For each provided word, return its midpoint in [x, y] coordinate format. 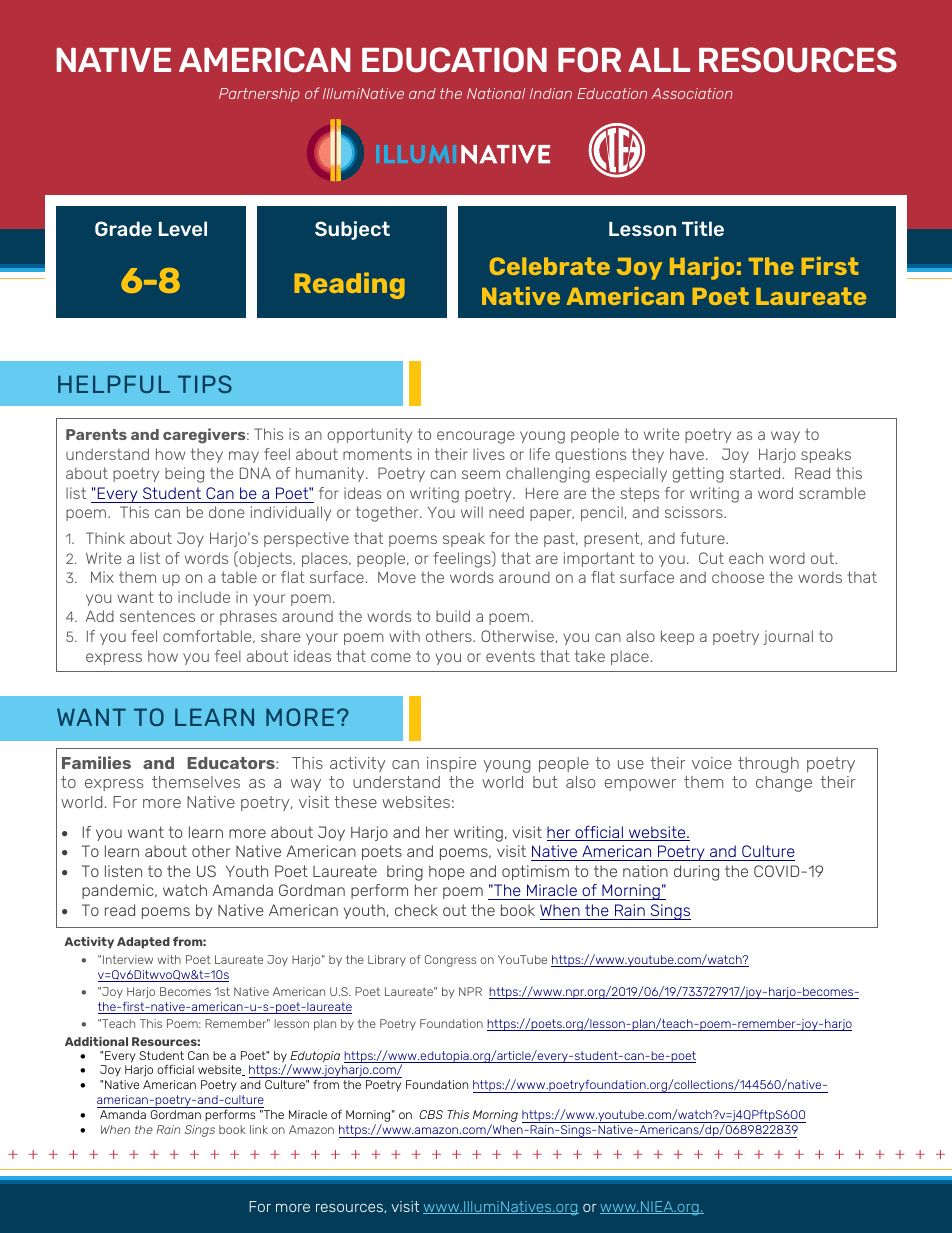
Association [692, 93]
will [472, 512]
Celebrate [550, 266]
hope [447, 872]
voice [712, 763]
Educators [232, 763]
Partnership [259, 95]
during [696, 873]
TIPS [205, 384]
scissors [695, 512]
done [227, 512]
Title [703, 228]
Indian [551, 93]
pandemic [119, 891]
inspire [451, 764]
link [259, 1129]
